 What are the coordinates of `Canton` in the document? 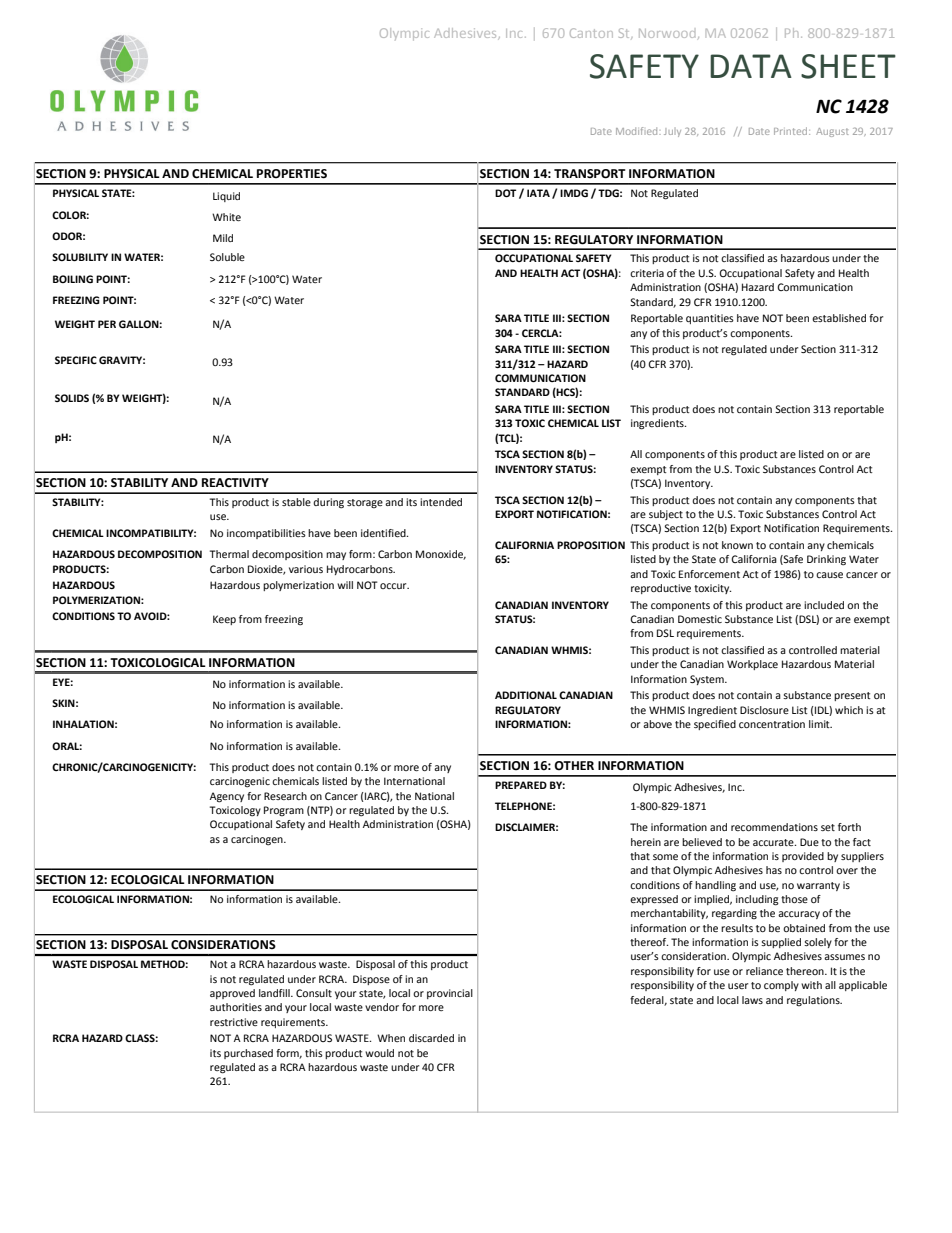 It's located at (591, 33).
